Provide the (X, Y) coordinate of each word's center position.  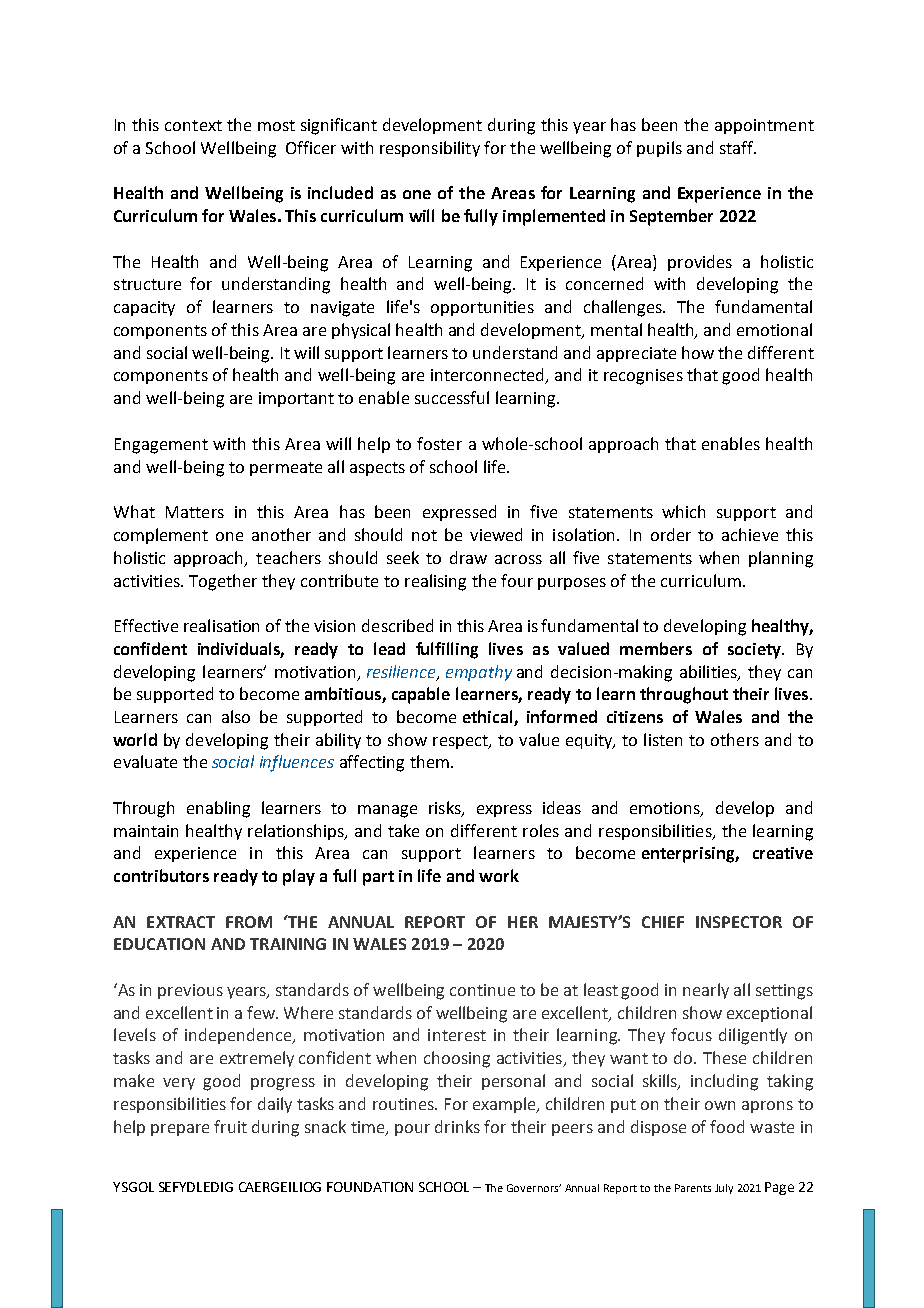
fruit (230, 1126)
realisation (221, 625)
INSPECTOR (739, 922)
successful (452, 397)
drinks (457, 1126)
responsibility (430, 149)
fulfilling (447, 650)
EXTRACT (181, 922)
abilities (709, 672)
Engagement (161, 446)
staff (738, 147)
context (193, 125)
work (499, 875)
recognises (643, 377)
